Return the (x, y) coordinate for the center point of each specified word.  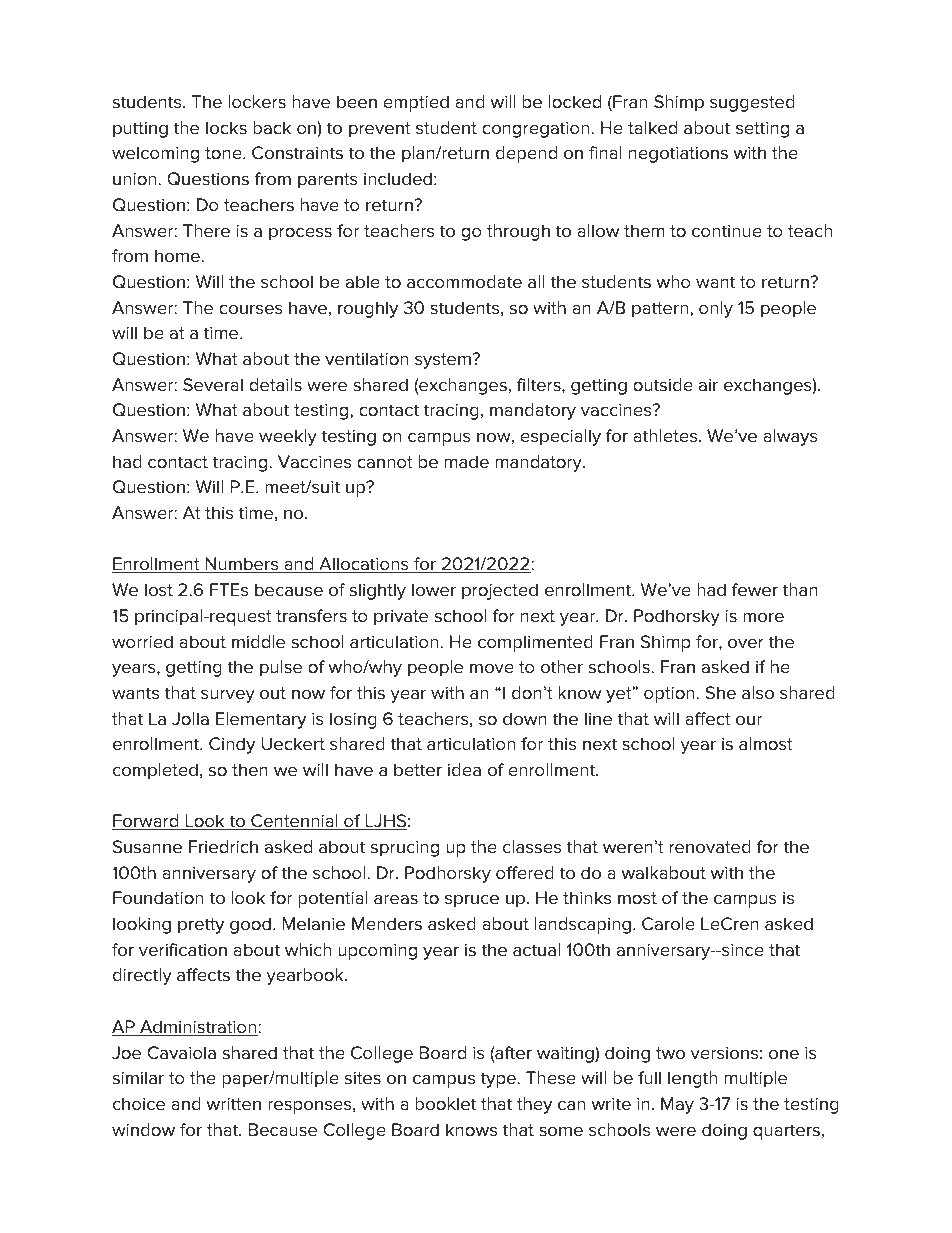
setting (762, 130)
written (234, 1104)
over (746, 643)
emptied (416, 103)
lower (434, 590)
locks (226, 128)
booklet (445, 1104)
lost (159, 590)
